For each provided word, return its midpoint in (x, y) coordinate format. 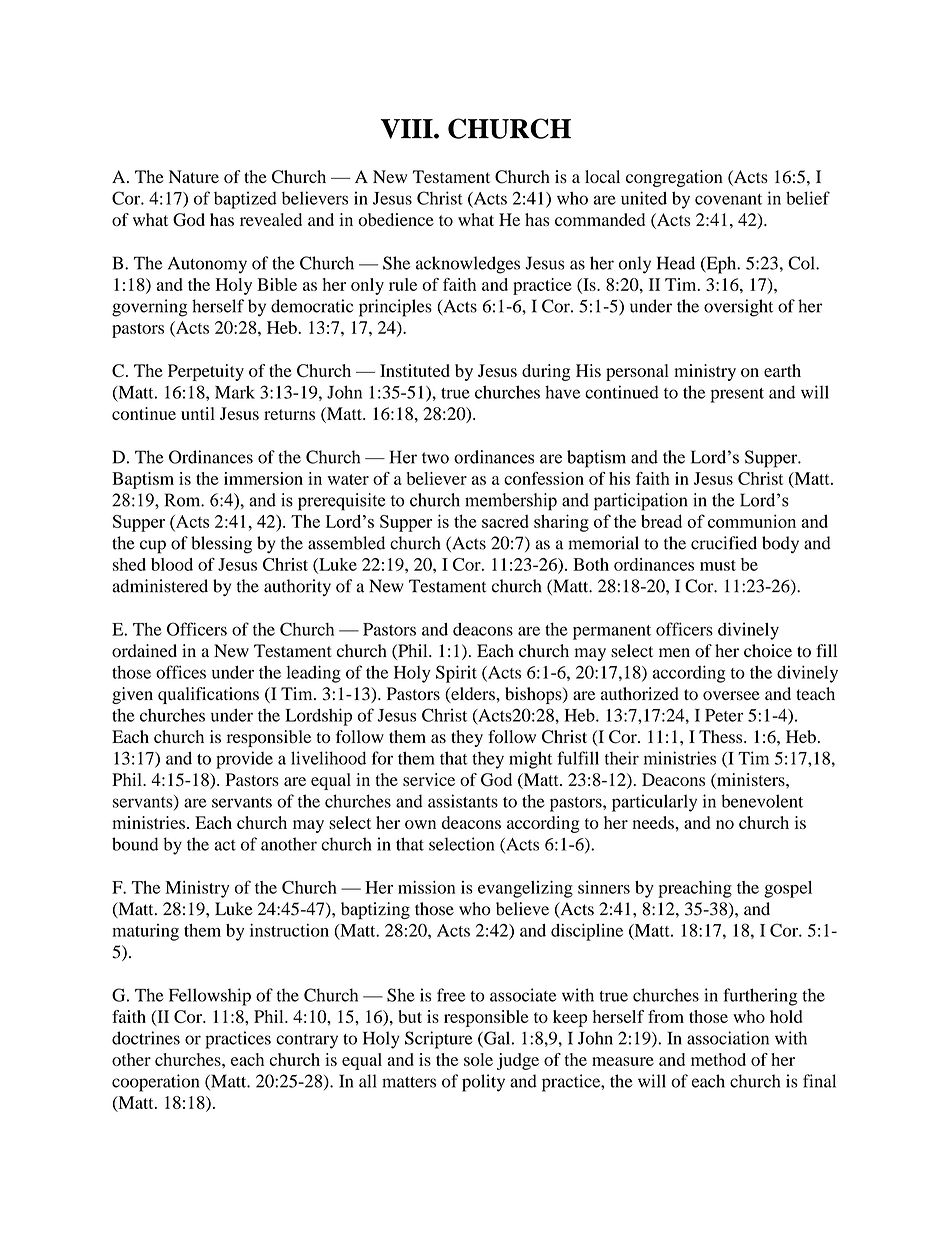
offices (181, 672)
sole (478, 1059)
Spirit (456, 674)
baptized (245, 200)
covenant (728, 199)
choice (768, 651)
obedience (396, 219)
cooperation (155, 1083)
